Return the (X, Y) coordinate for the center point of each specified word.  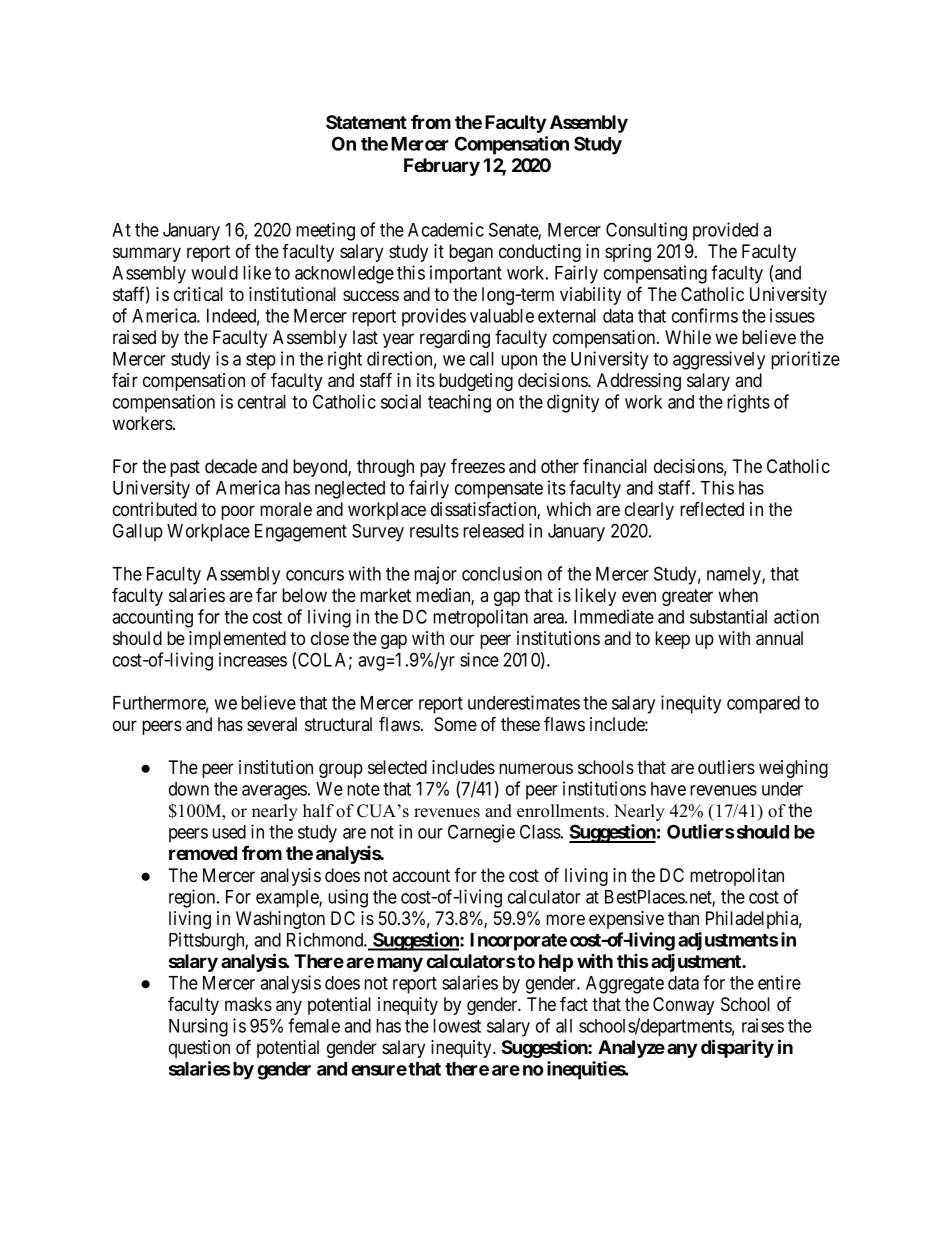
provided (725, 231)
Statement (366, 122)
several (272, 724)
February (442, 167)
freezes (478, 465)
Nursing (198, 1027)
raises (763, 1025)
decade (231, 466)
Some (455, 724)
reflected (712, 509)
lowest (457, 1026)
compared (763, 705)
